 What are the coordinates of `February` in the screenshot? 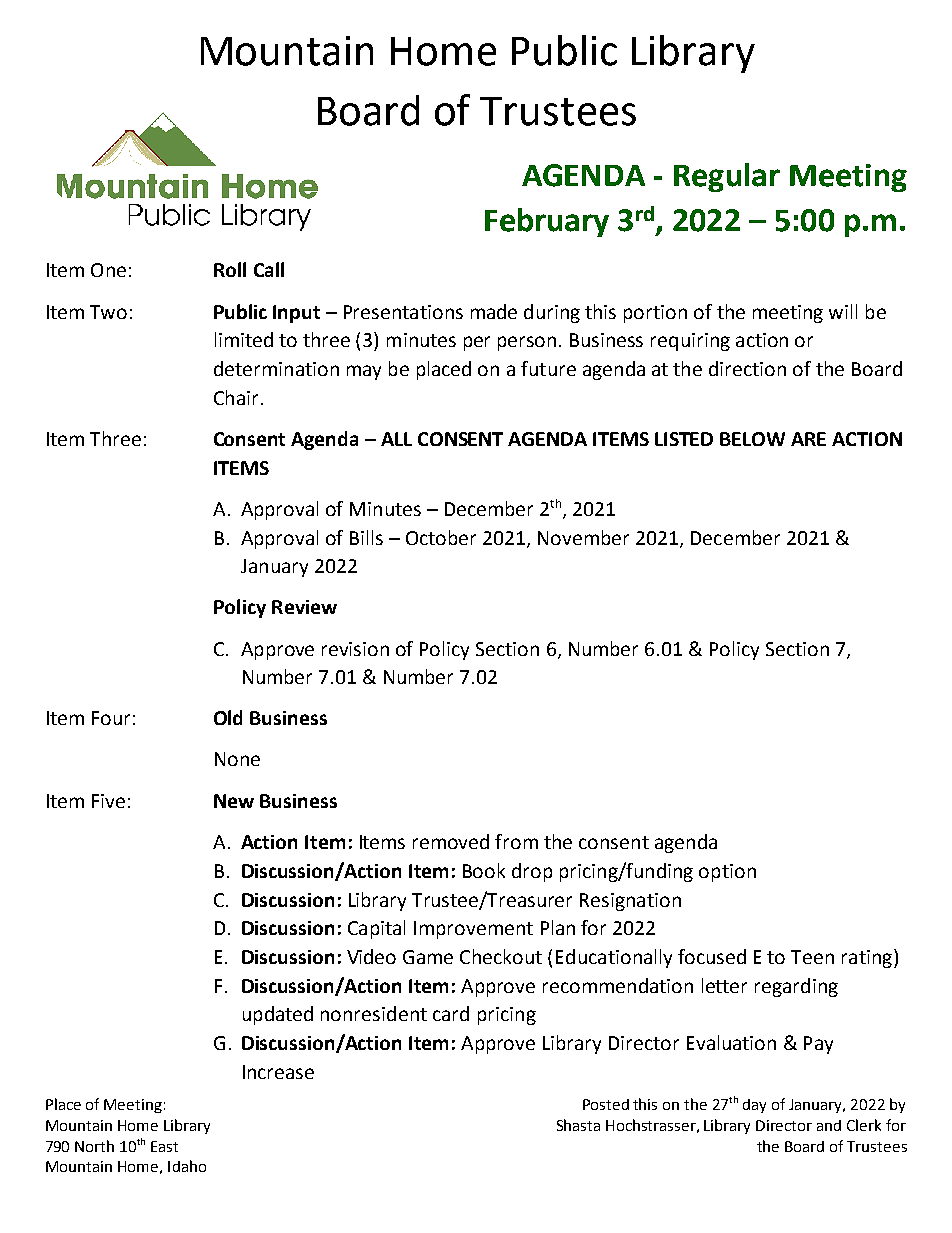 It's located at (547, 222).
